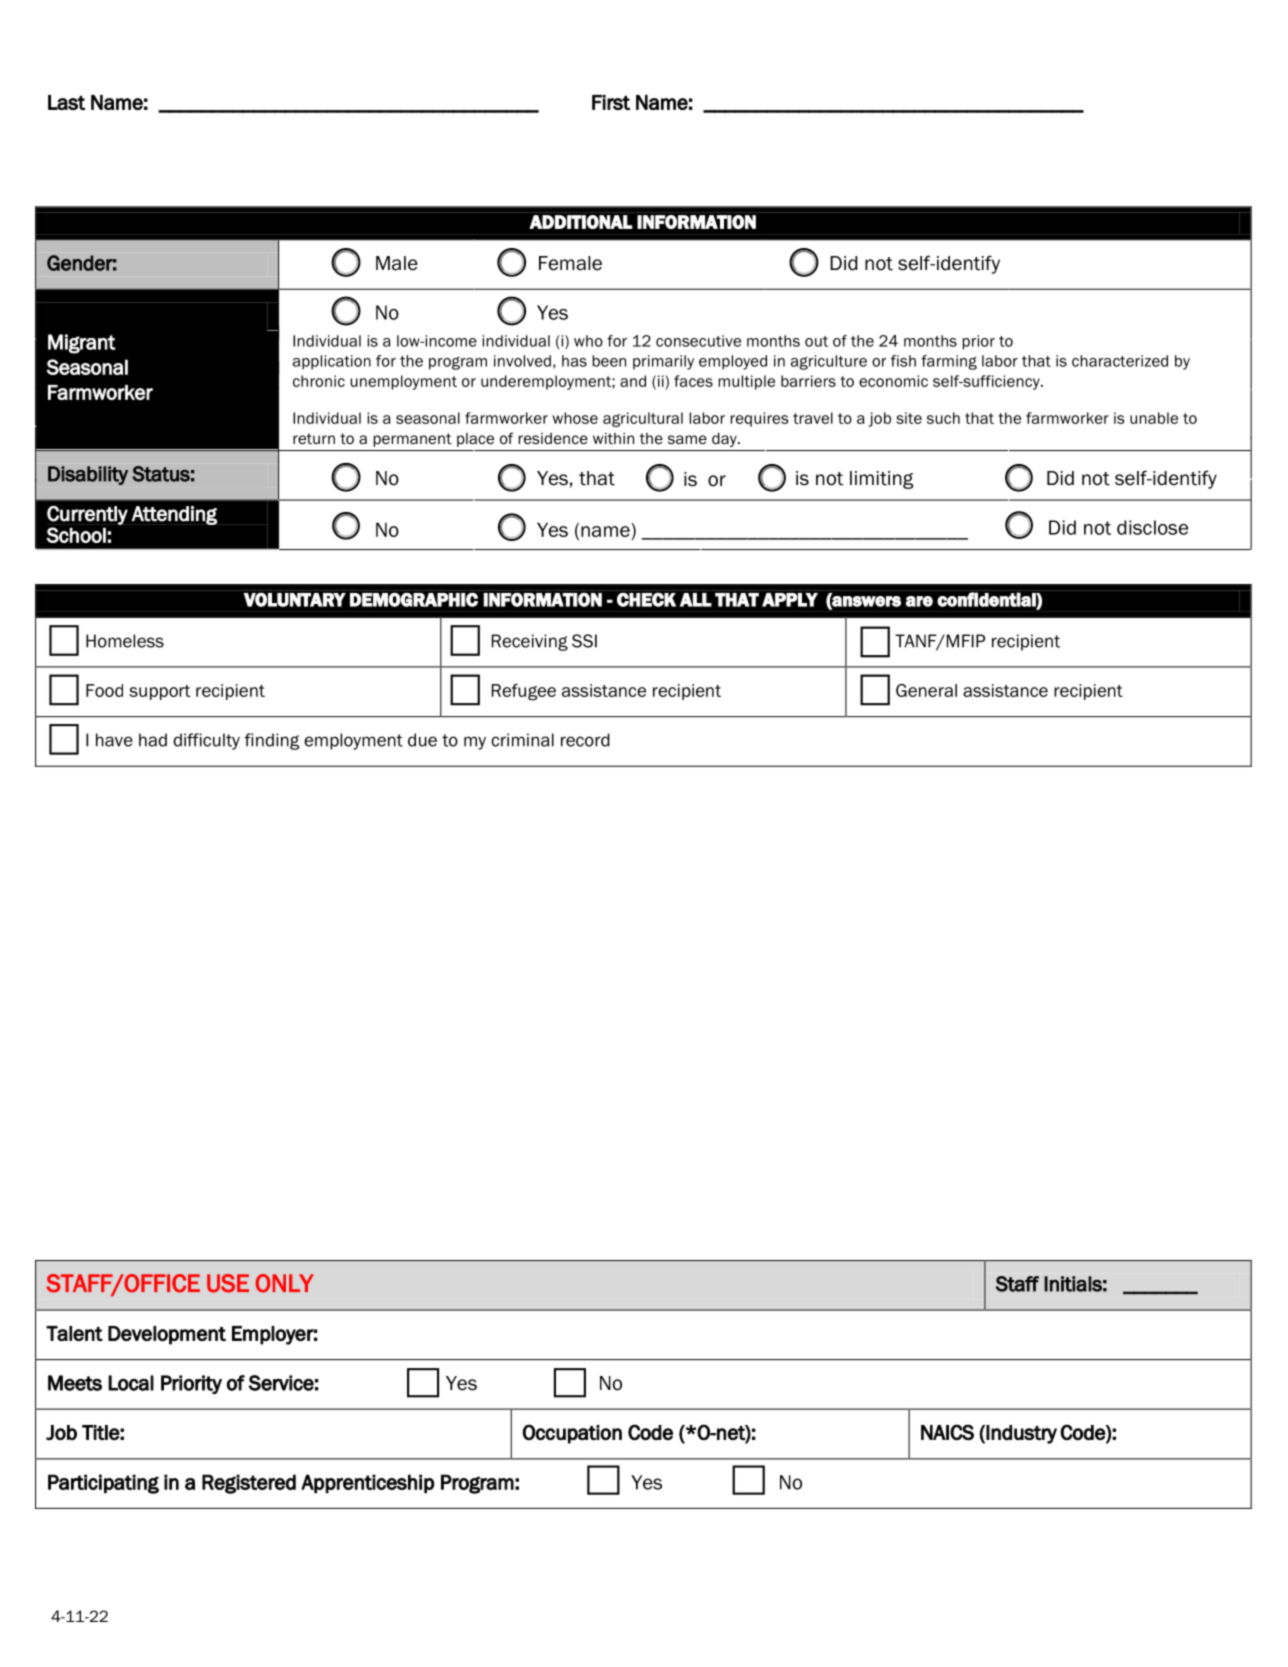 Image resolution: width=1288 pixels, height=1667 pixels. What do you see at coordinates (206, 741) in the screenshot?
I see `difficulty` at bounding box center [206, 741].
